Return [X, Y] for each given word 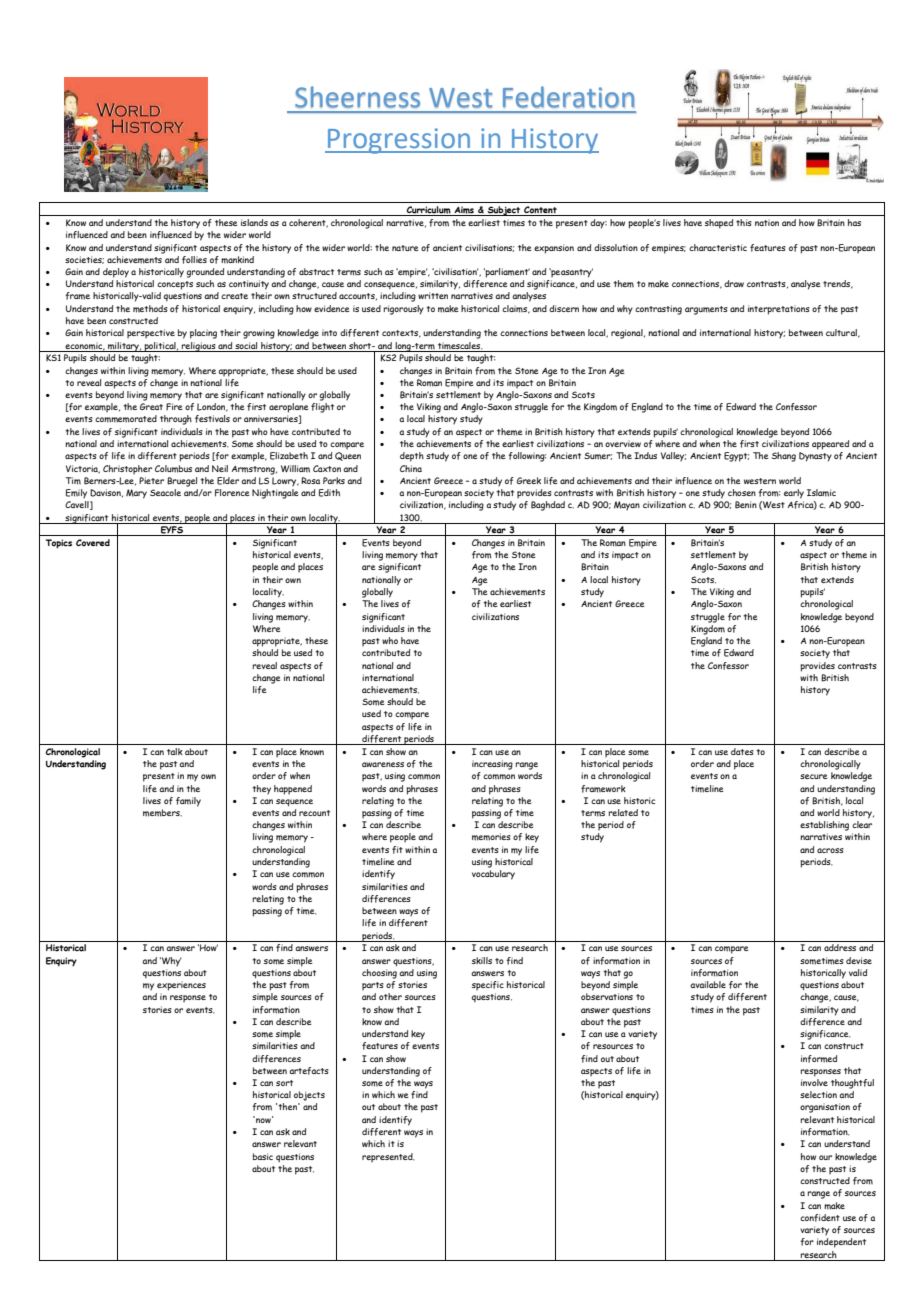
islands [254, 222]
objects [309, 1096]
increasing [492, 765]
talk [175, 751]
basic [263, 1156]
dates [742, 751]
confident [820, 1218]
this [744, 222]
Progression [399, 141]
